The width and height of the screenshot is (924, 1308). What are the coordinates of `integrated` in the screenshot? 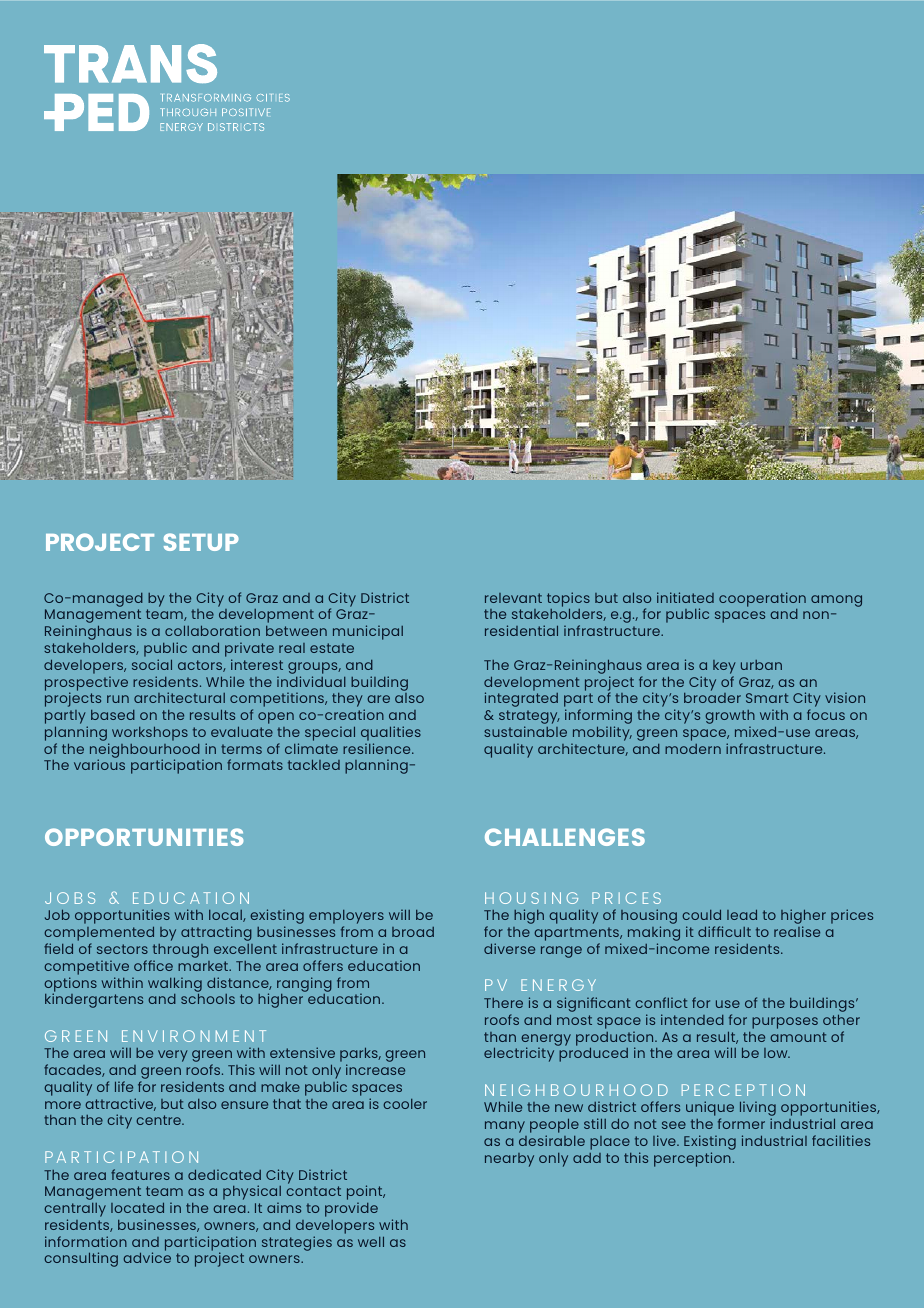 It's located at (521, 699).
